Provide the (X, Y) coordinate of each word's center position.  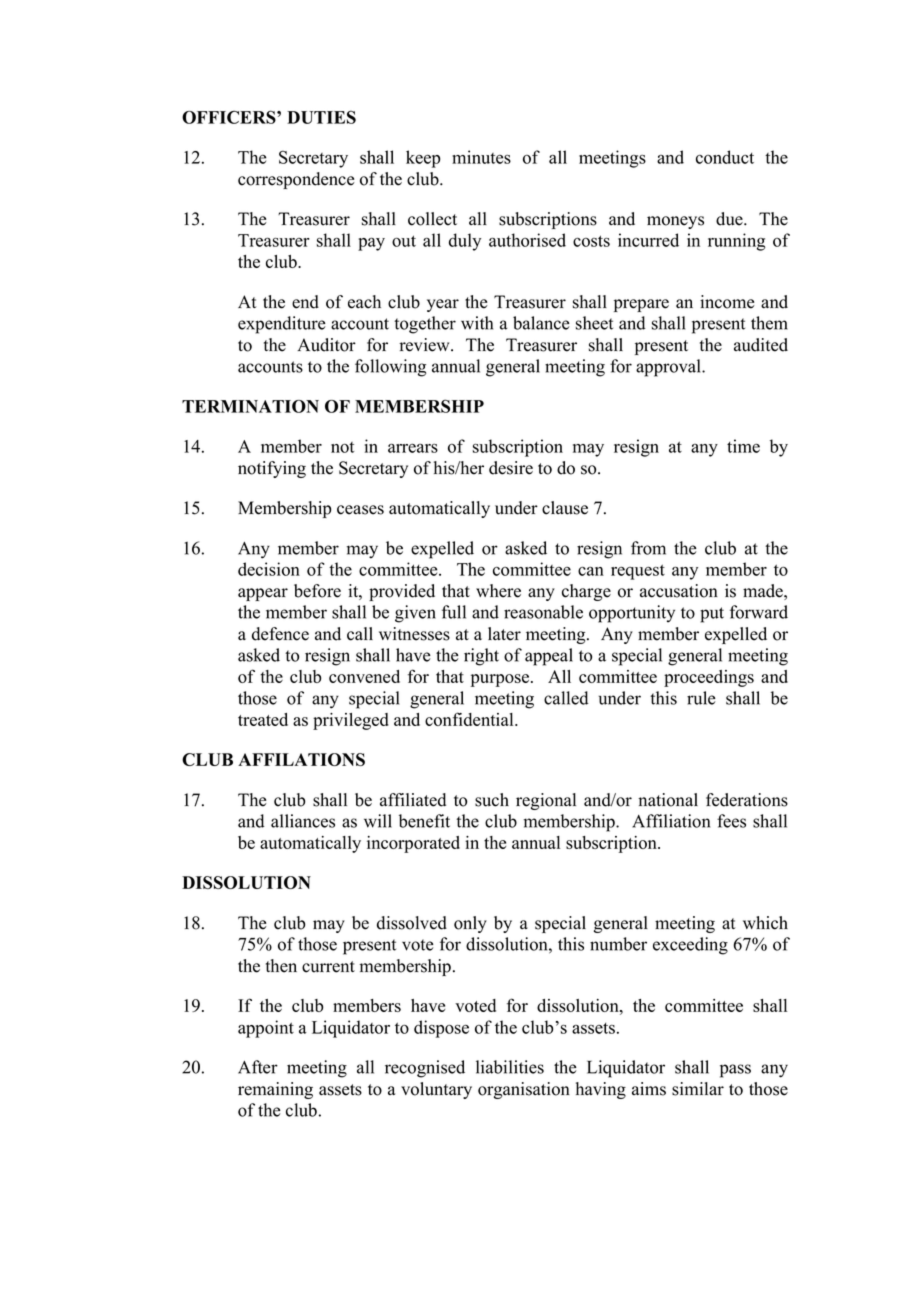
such (492, 800)
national (668, 800)
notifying (272, 469)
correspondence (296, 180)
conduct (725, 157)
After (258, 1067)
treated (263, 719)
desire (511, 468)
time (743, 446)
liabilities (510, 1067)
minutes (481, 157)
